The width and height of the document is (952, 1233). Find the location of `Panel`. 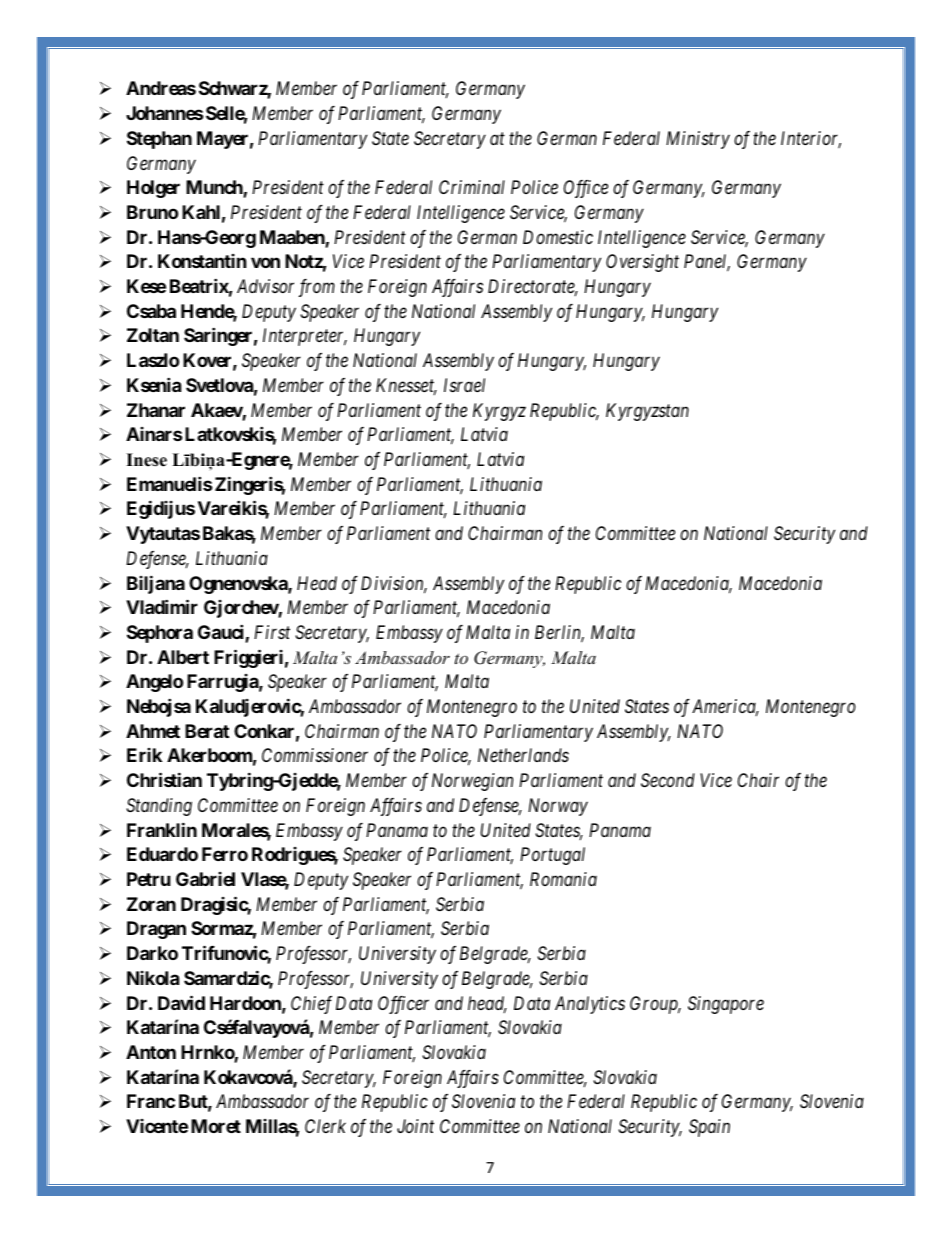

Panel is located at coordinates (707, 263).
